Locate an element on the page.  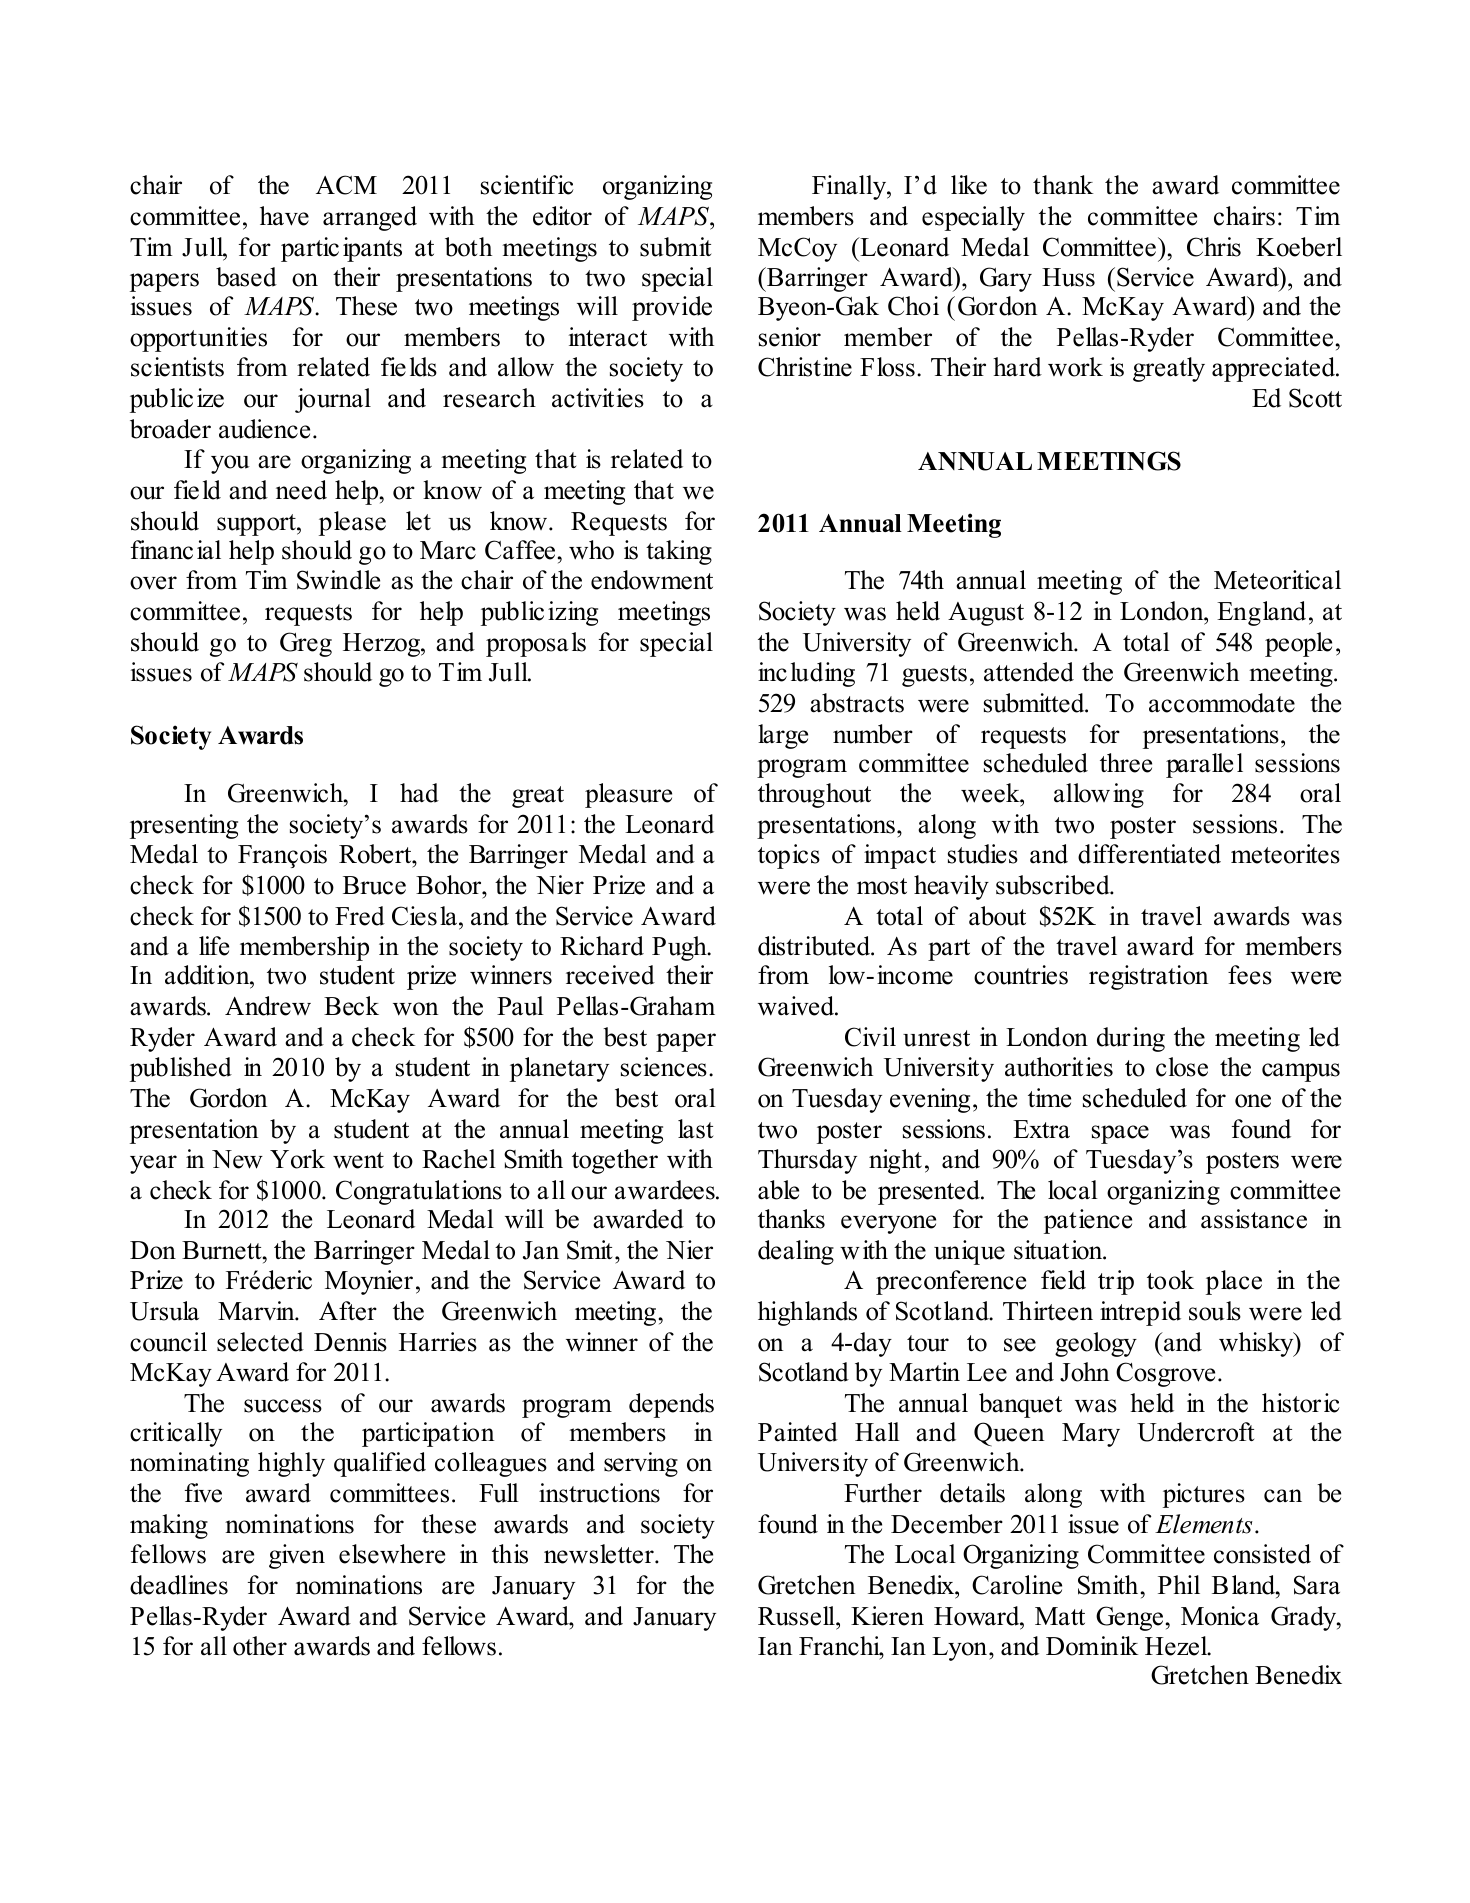
registration is located at coordinates (1148, 977).
